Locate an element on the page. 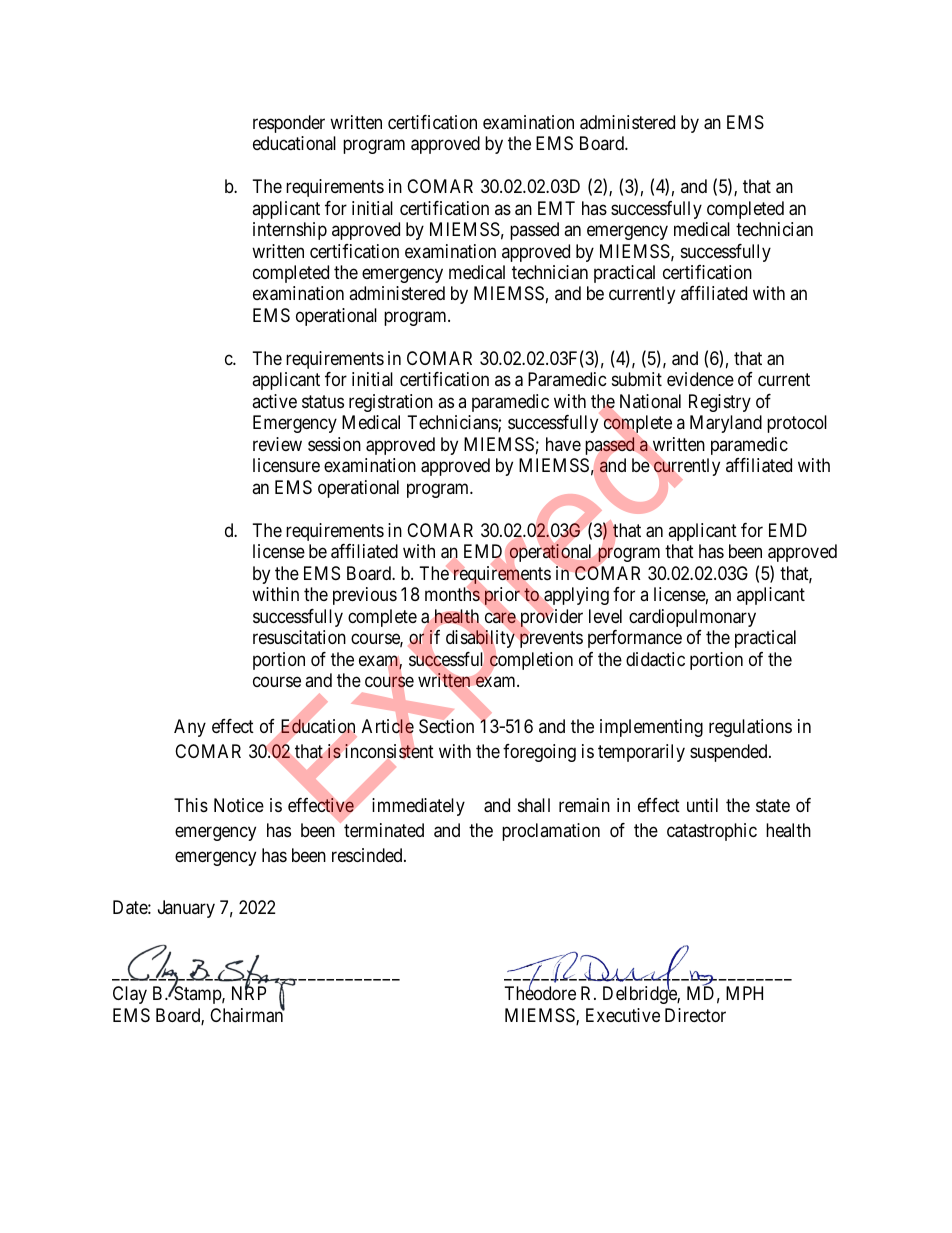 This page has height=1233, width=952. review is located at coordinates (277, 444).
